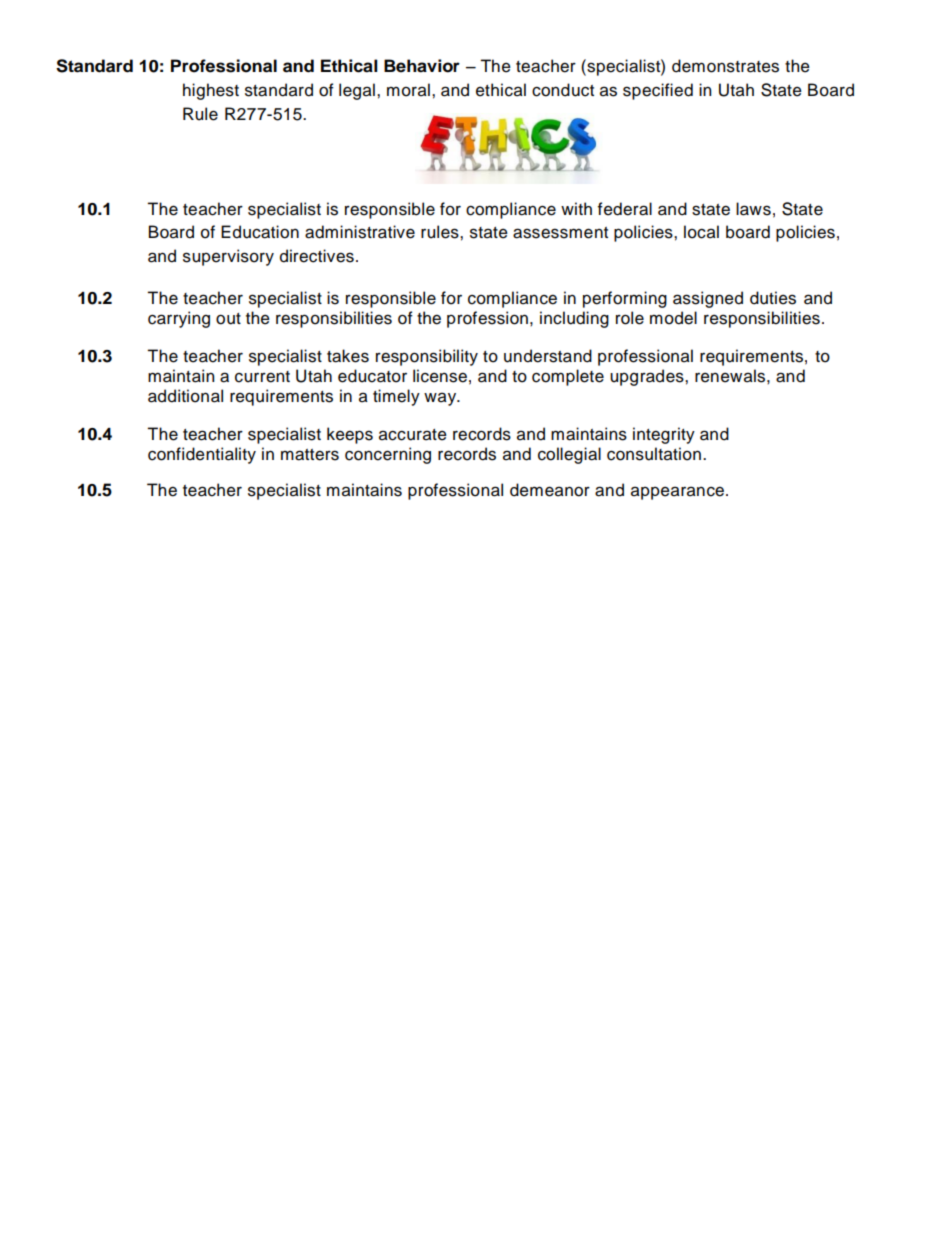 Image resolution: width=952 pixels, height=1233 pixels. I want to click on appearance, so click(679, 493).
